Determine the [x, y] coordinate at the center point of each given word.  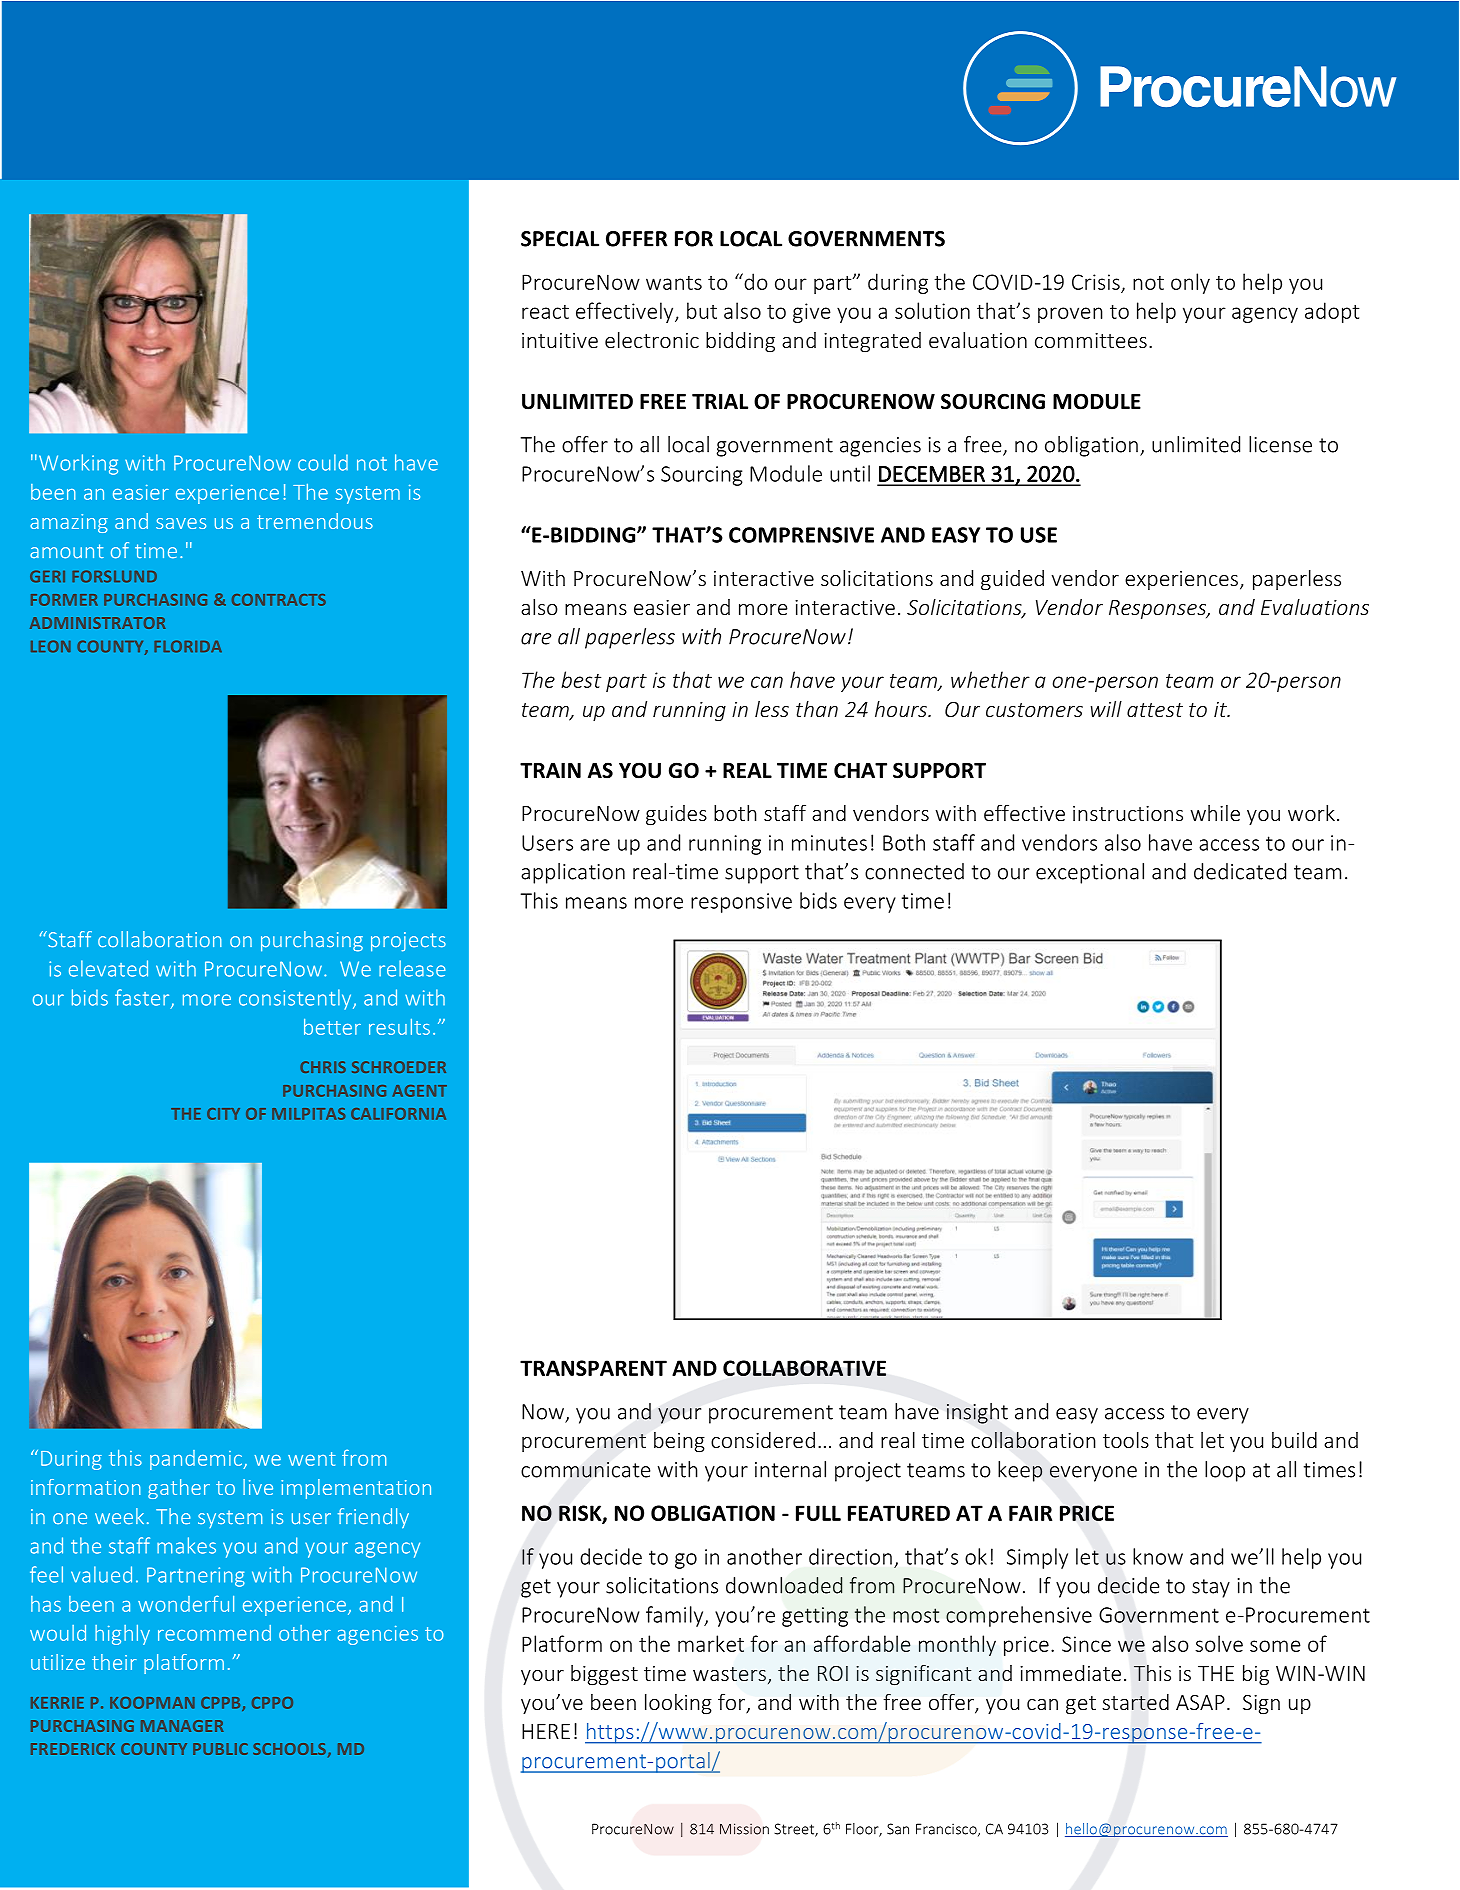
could [323, 462]
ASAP [1200, 1702]
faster [143, 998]
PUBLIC [220, 1749]
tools [1126, 1440]
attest [1155, 710]
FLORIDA [188, 646]
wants [674, 283]
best [581, 679]
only [1190, 283]
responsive [741, 903]
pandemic [197, 1460]
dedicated [1240, 871]
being [679, 1442]
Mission [744, 1829]
